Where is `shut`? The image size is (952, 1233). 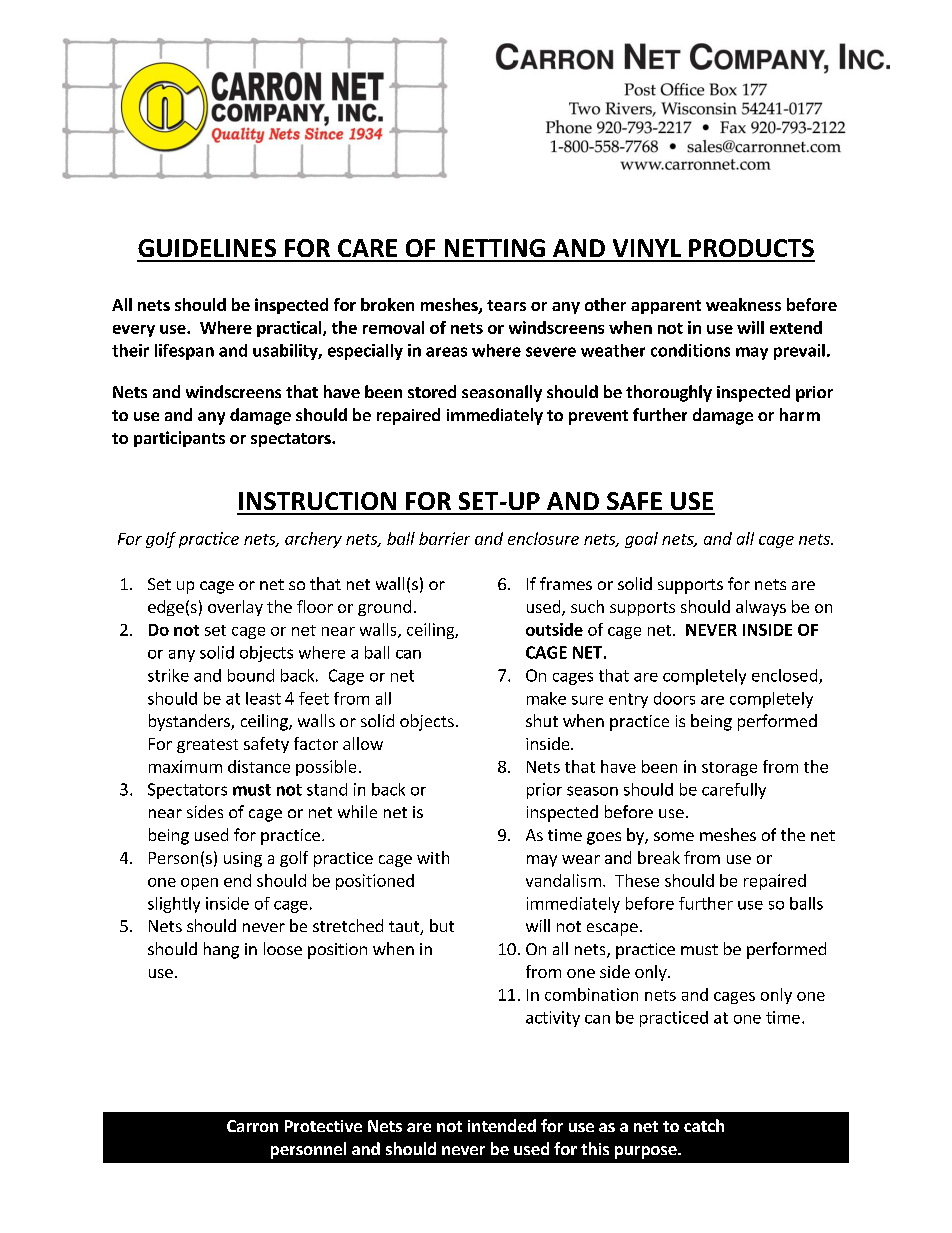
shut is located at coordinates (542, 720).
